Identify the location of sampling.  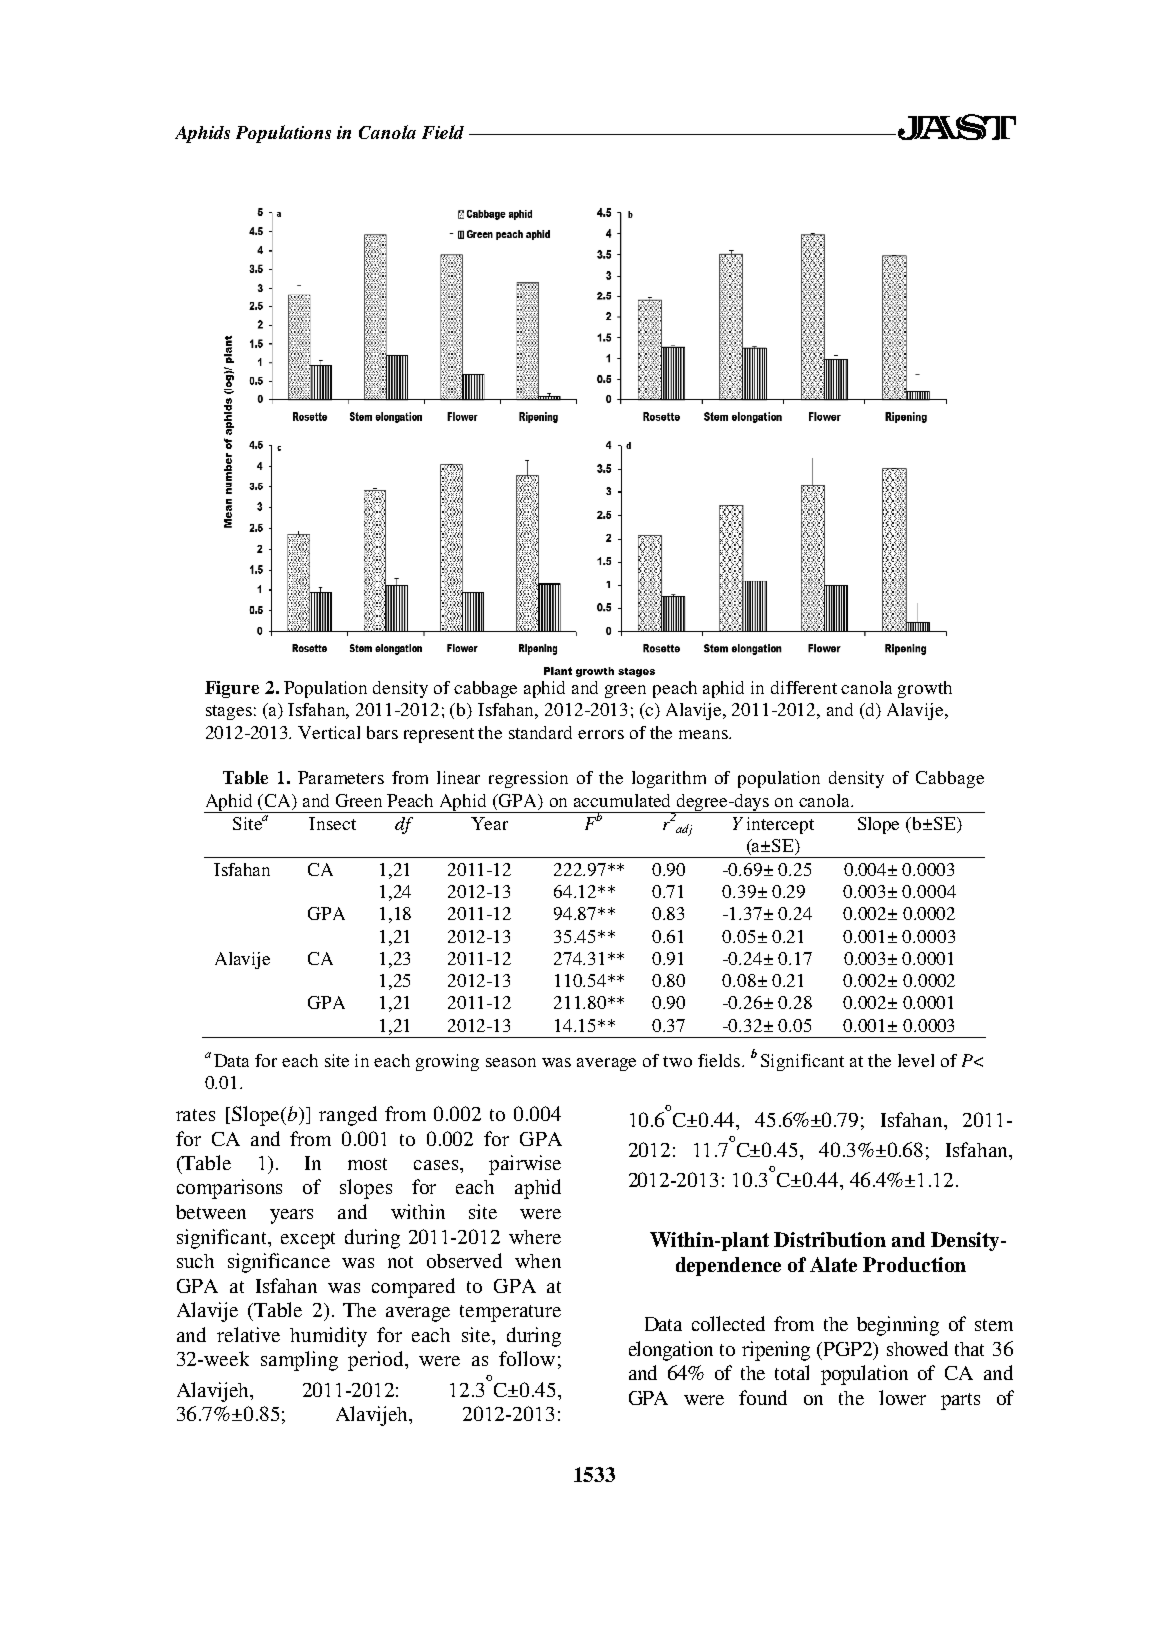
(299, 1361).
